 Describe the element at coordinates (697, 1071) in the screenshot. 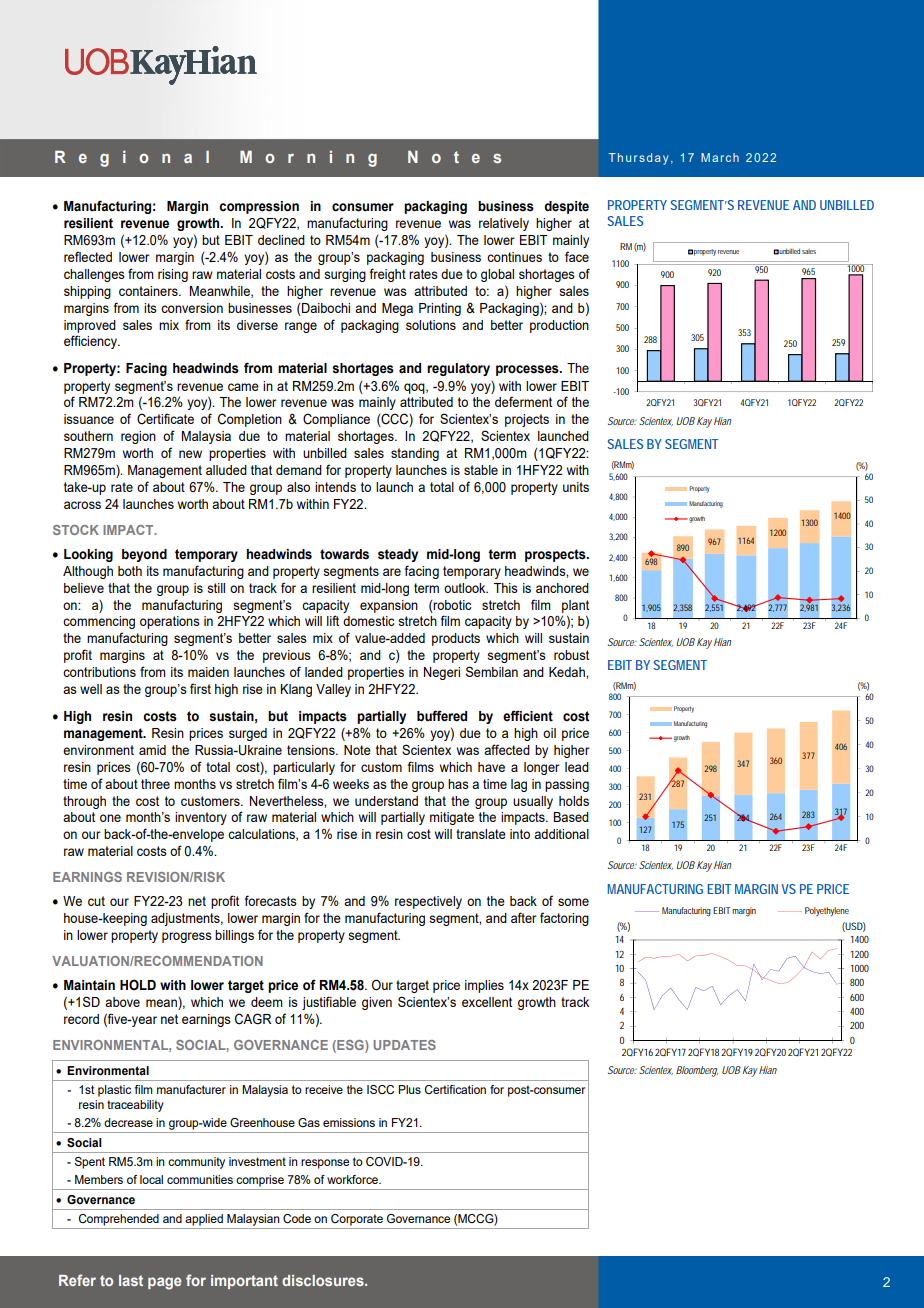

I see `Bloomberg` at that location.
